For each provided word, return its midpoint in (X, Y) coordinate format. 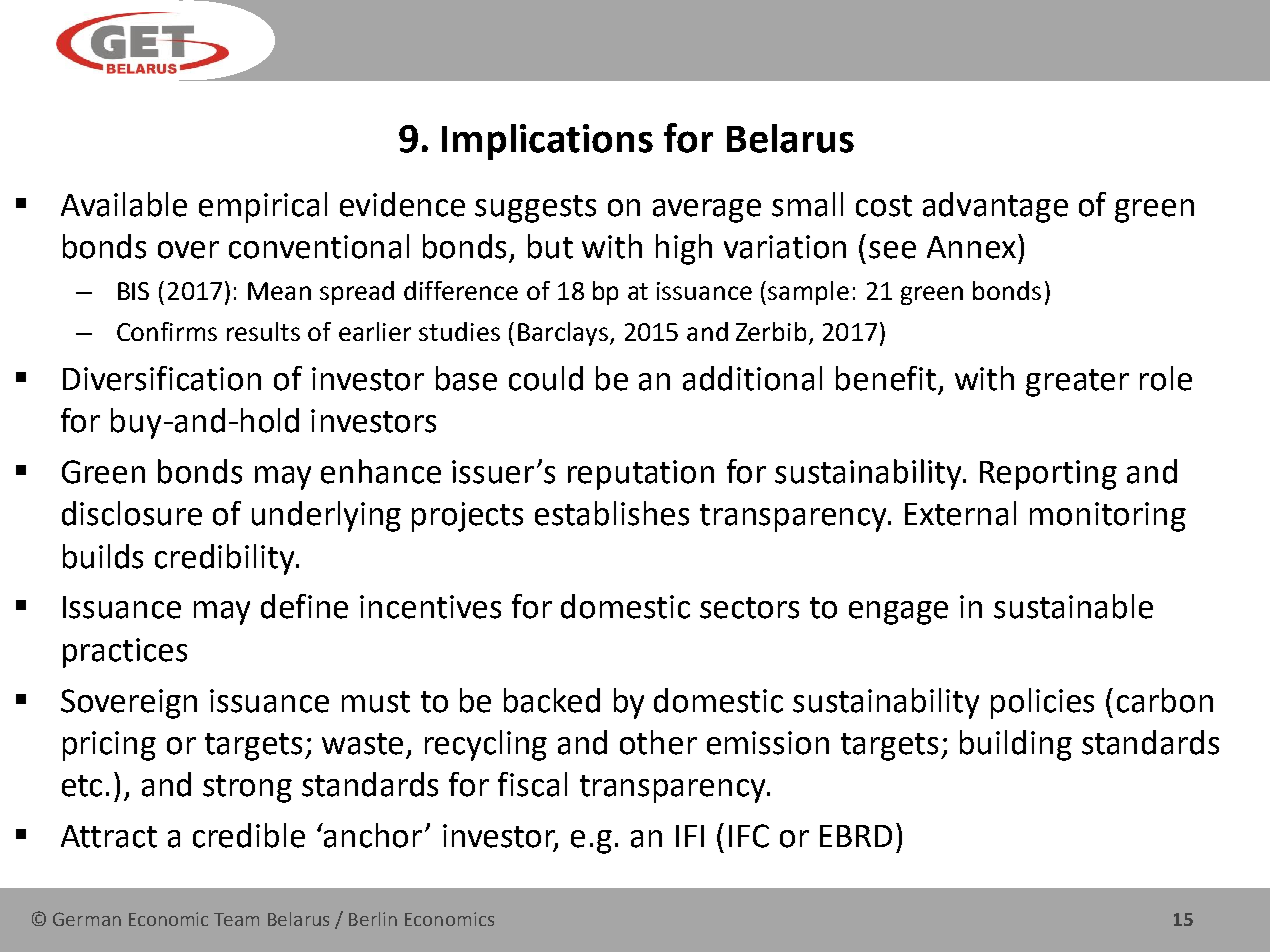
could (546, 378)
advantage (995, 207)
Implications (547, 142)
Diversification (162, 378)
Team (236, 919)
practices (125, 653)
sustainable (1073, 606)
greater (1077, 383)
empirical (263, 207)
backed (552, 700)
